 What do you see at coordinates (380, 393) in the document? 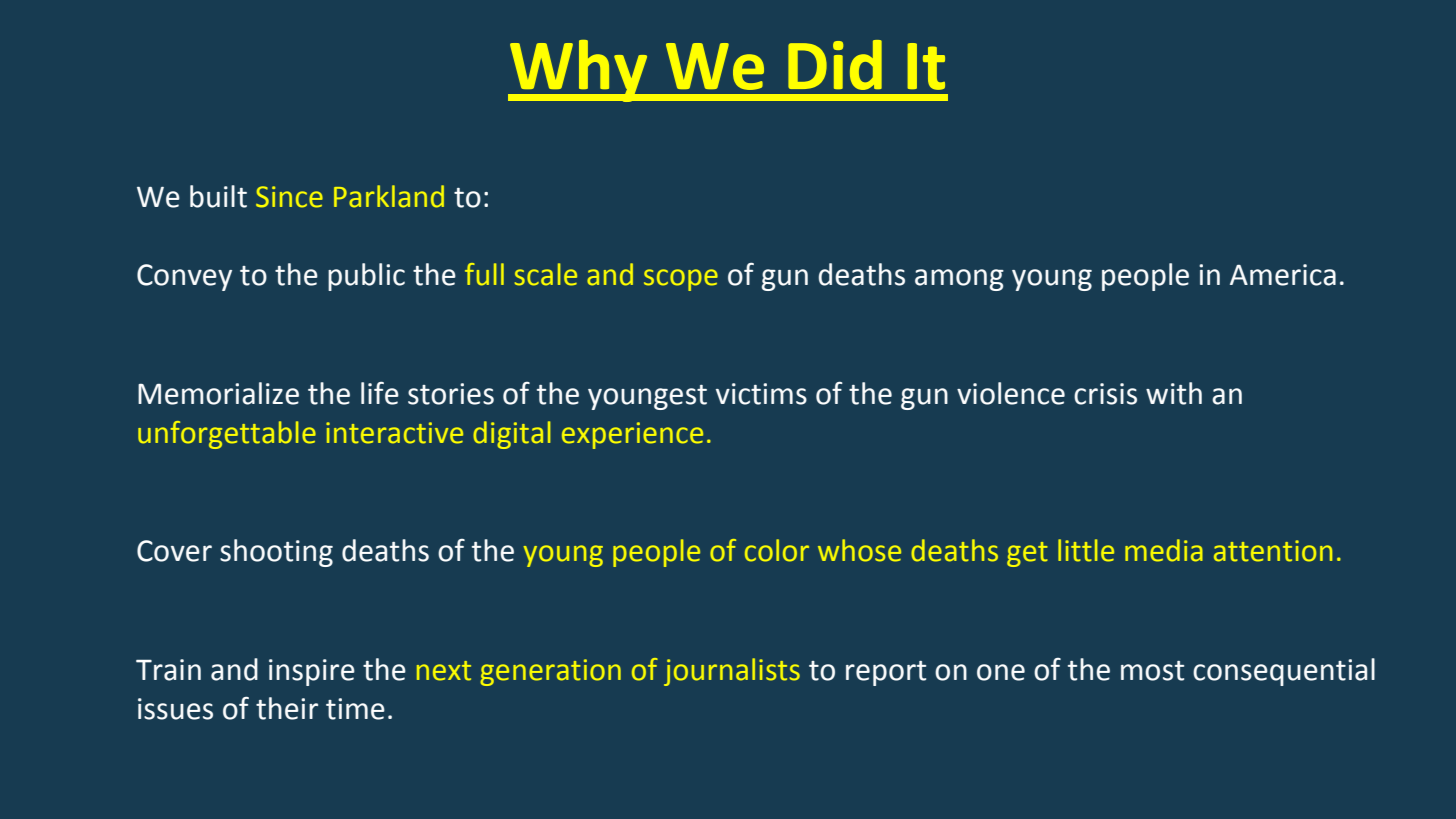
I see `life` at bounding box center [380, 393].
